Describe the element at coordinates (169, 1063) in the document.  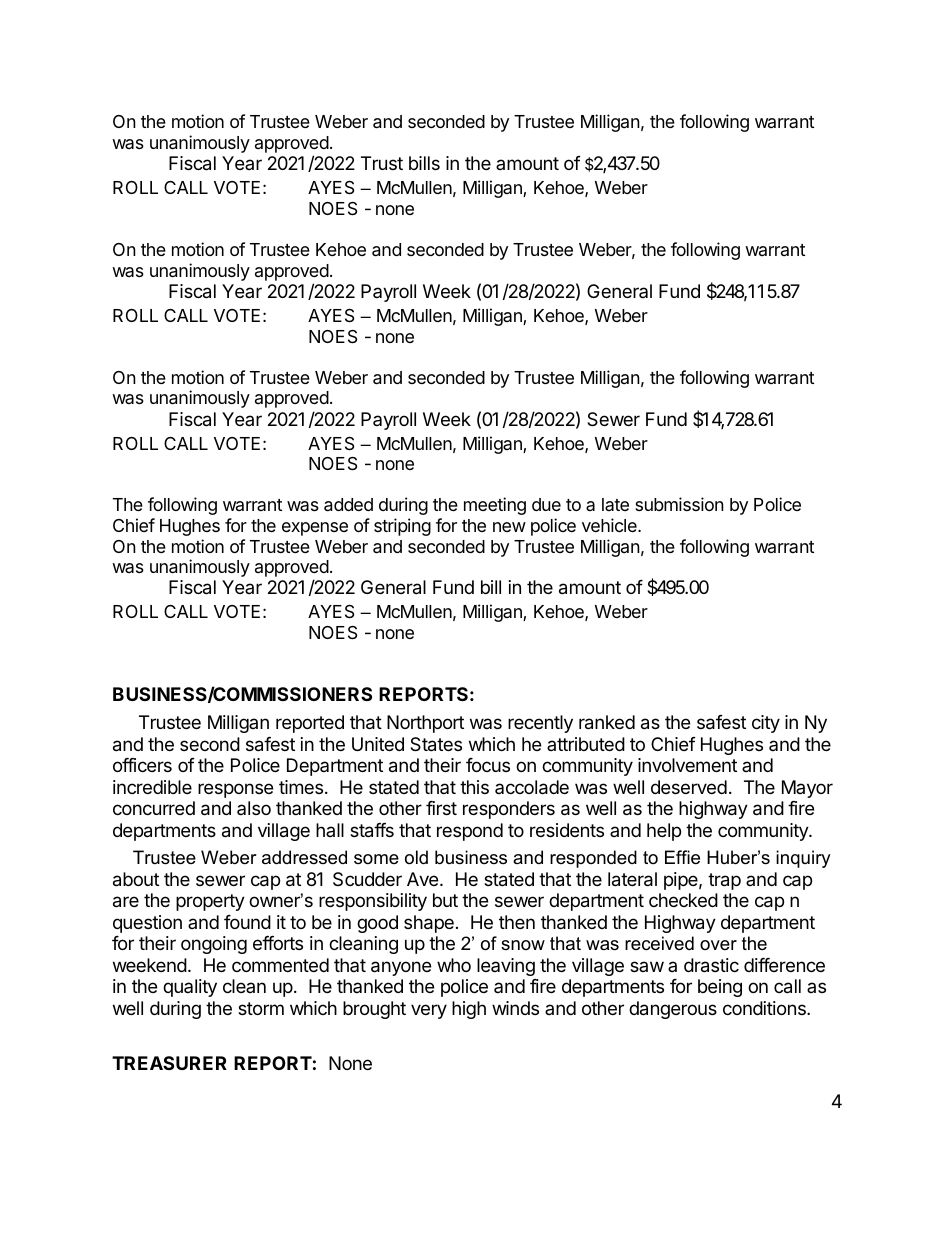
I see `TREASURER` at that location.
